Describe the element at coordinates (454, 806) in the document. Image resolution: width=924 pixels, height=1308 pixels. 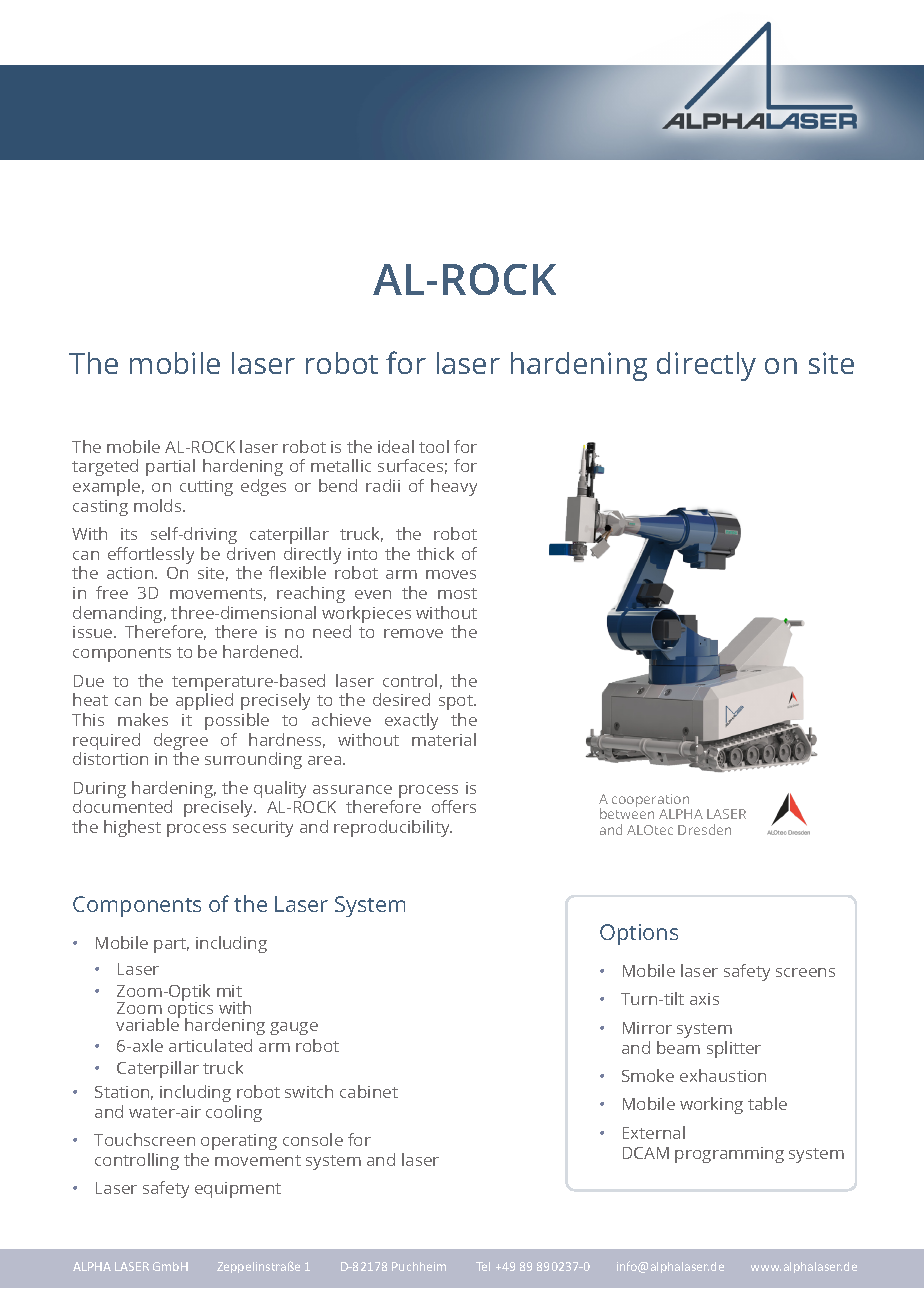
I see `offers` at that location.
